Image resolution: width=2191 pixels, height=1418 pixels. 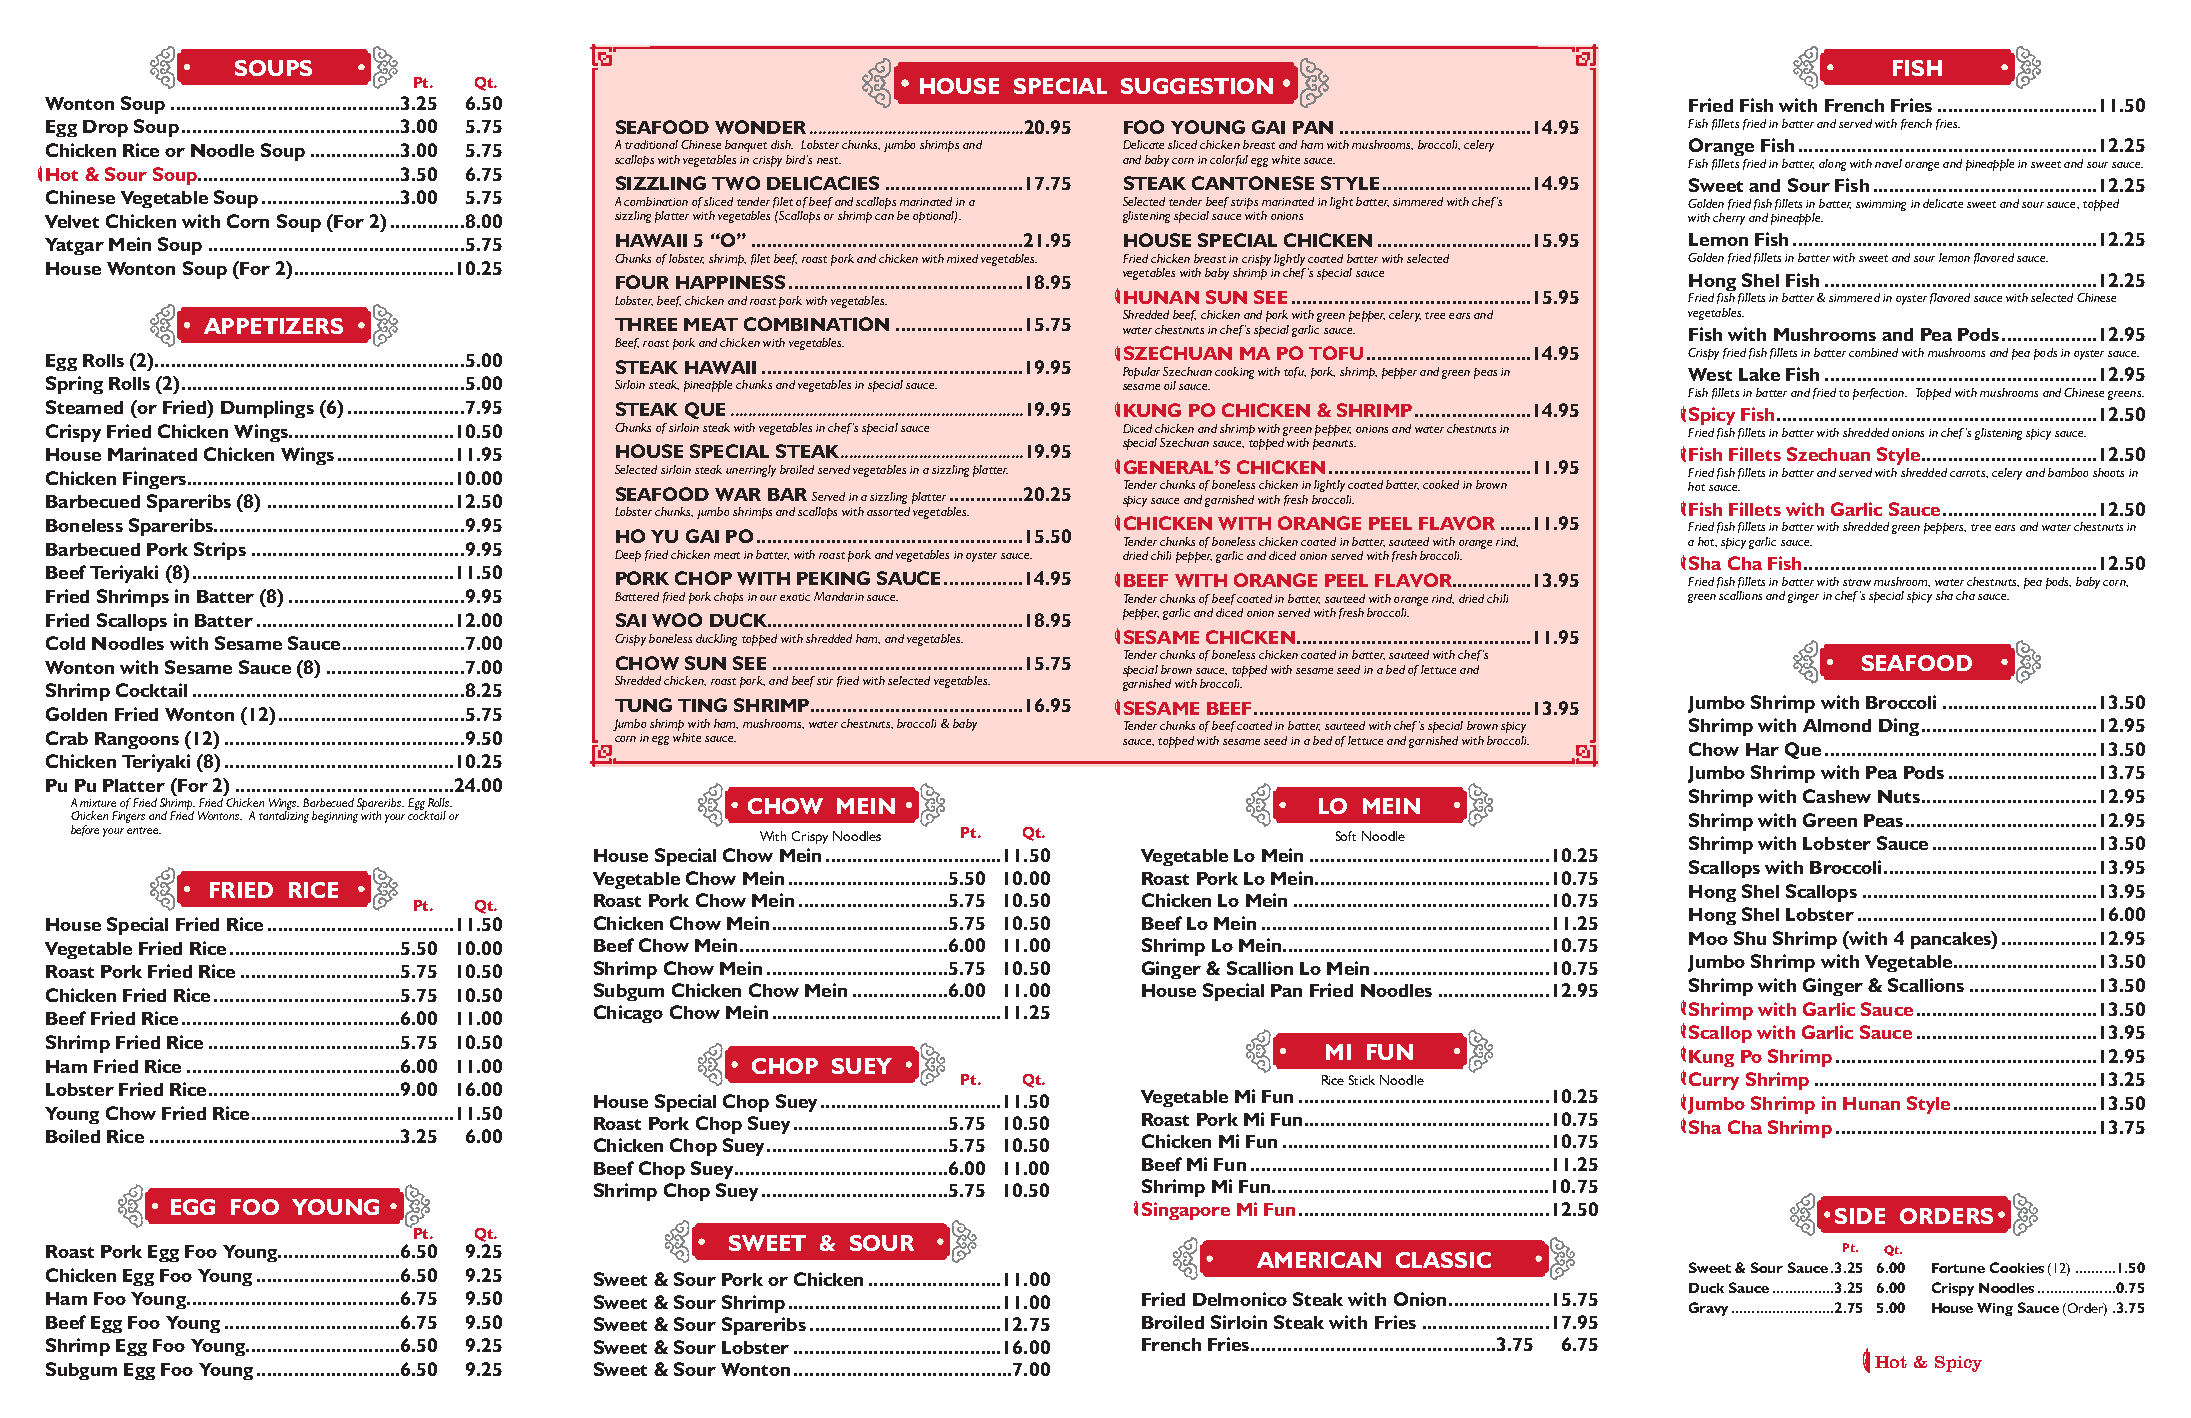 What do you see at coordinates (105, 128) in the screenshot?
I see `Drop` at bounding box center [105, 128].
